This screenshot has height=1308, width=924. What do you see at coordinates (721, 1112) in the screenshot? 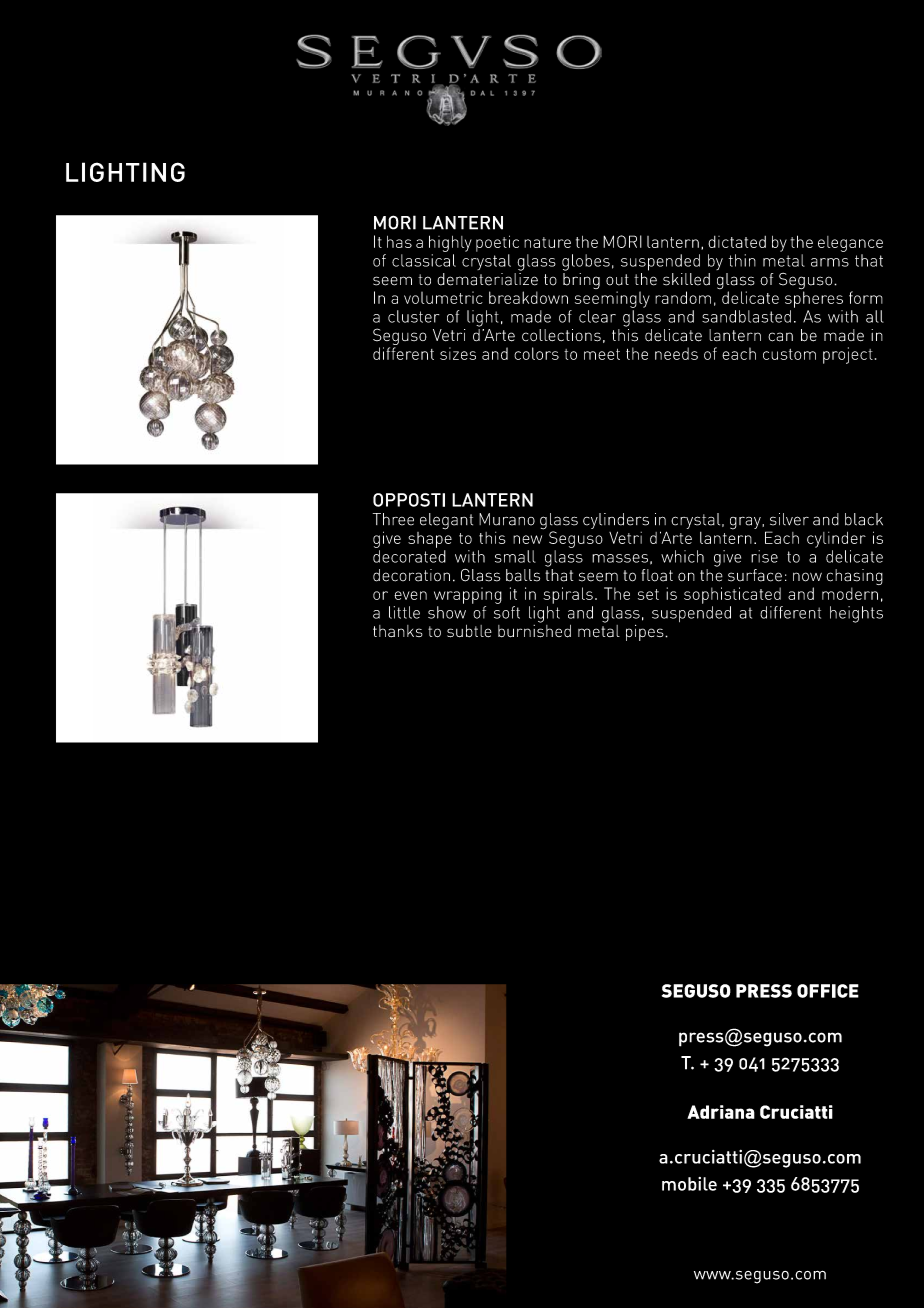
I see `Adriana` at bounding box center [721, 1112].
